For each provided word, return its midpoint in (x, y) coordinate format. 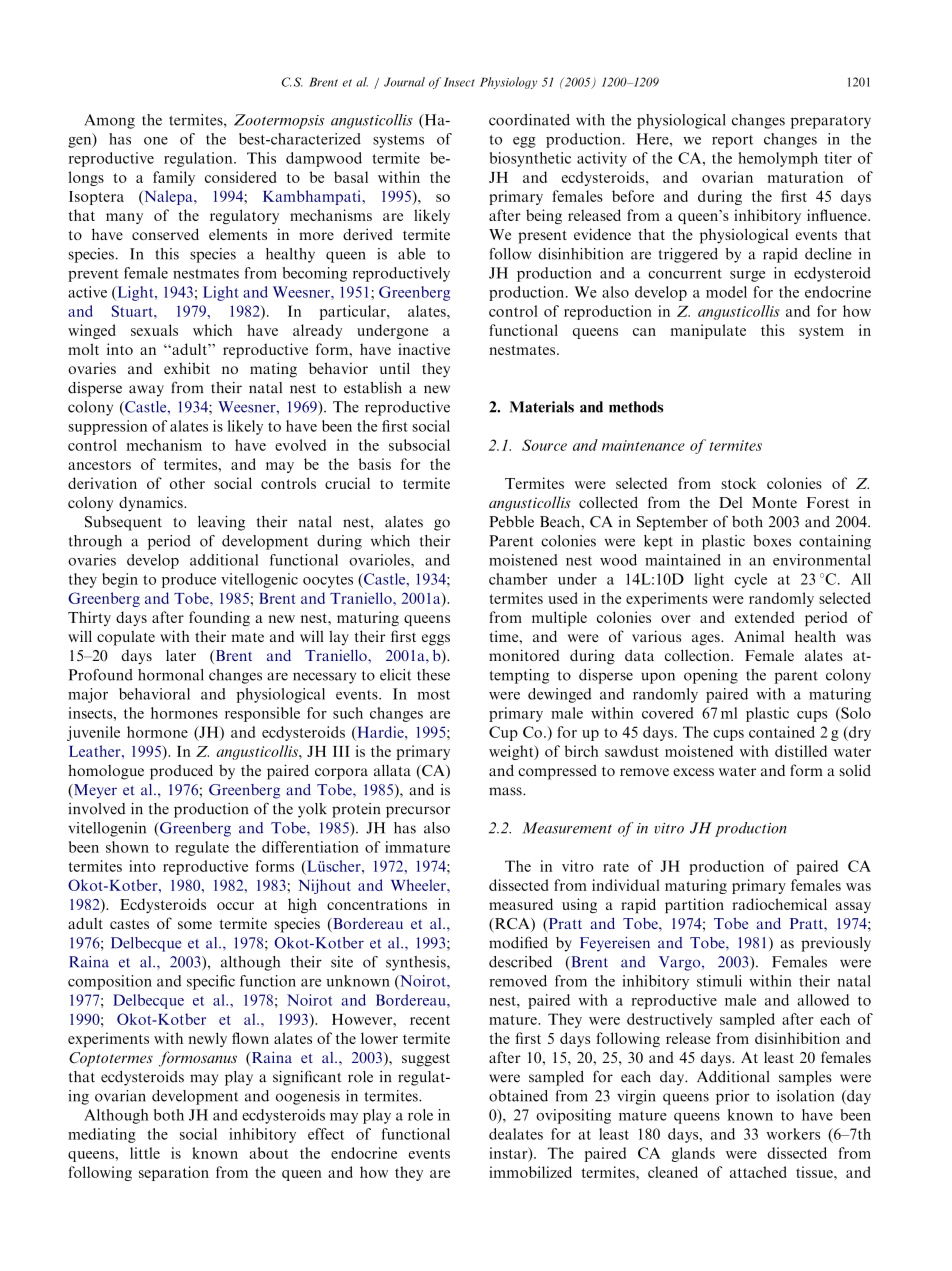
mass (506, 791)
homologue (106, 772)
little (145, 1153)
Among (110, 121)
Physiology (509, 83)
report (732, 141)
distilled (801, 751)
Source (544, 445)
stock (738, 483)
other (187, 483)
